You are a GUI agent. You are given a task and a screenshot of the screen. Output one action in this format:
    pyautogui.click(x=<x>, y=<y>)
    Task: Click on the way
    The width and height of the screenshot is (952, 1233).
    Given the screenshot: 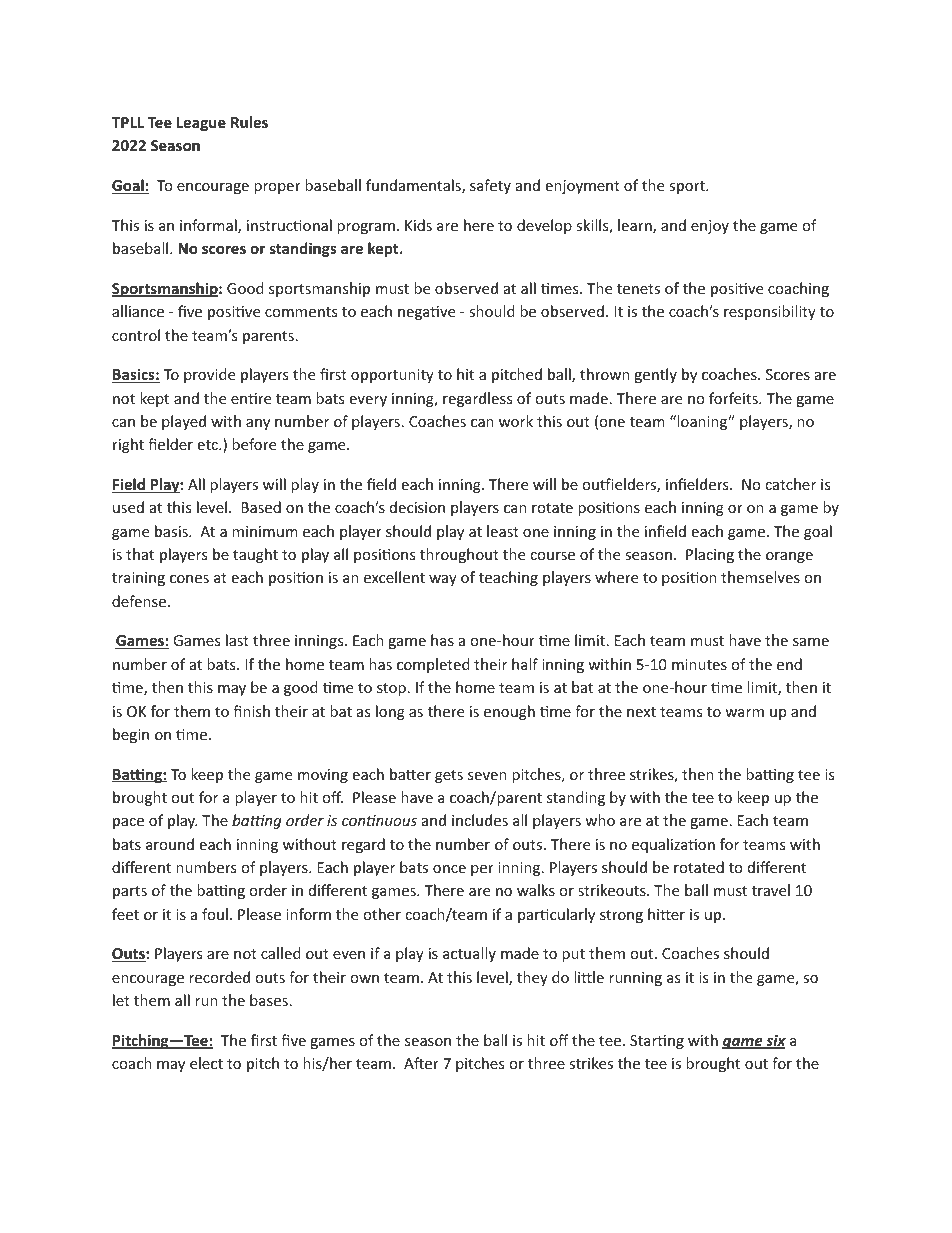 What is the action you would take?
    pyautogui.click(x=443, y=580)
